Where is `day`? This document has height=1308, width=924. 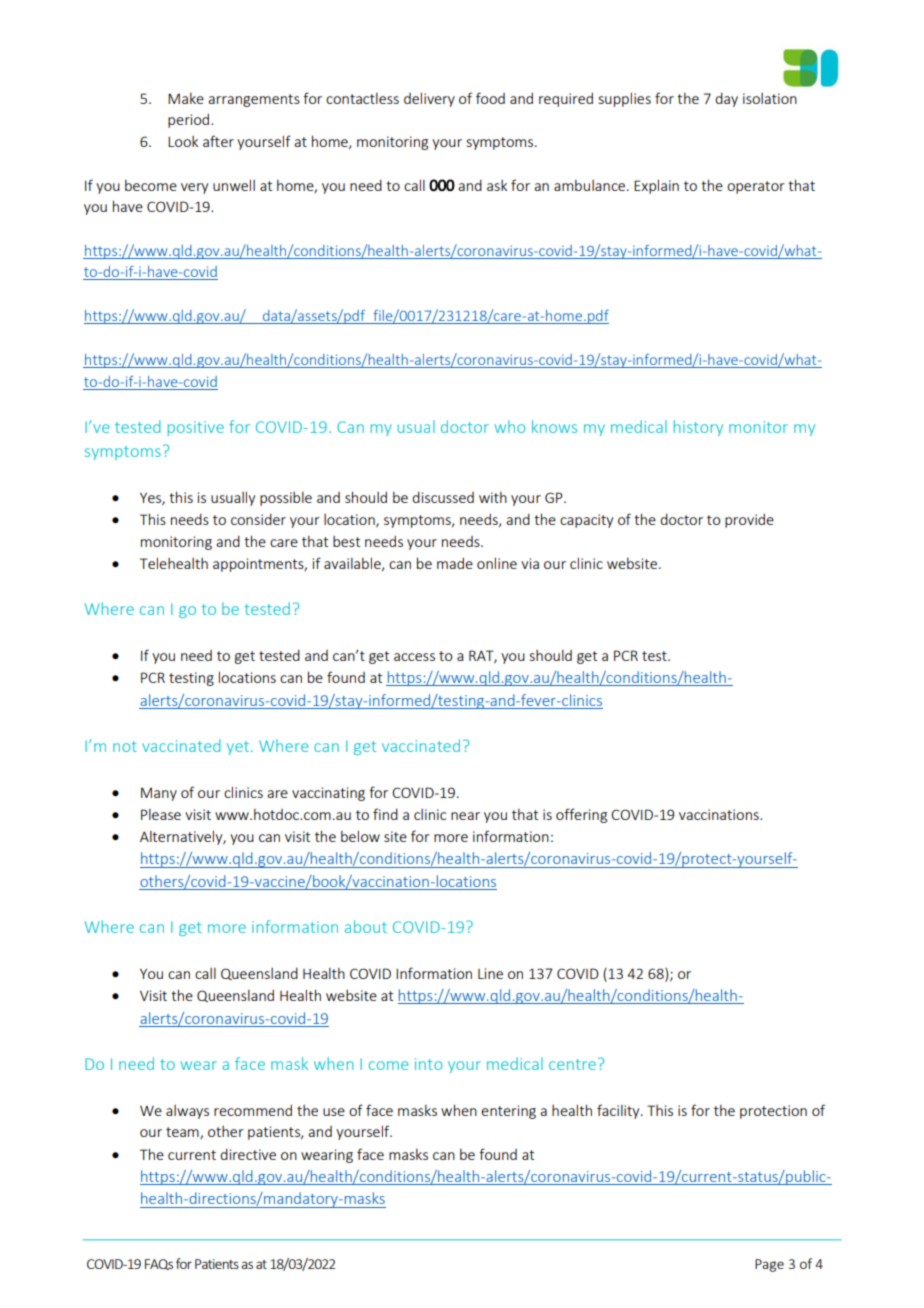
day is located at coordinates (726, 99).
